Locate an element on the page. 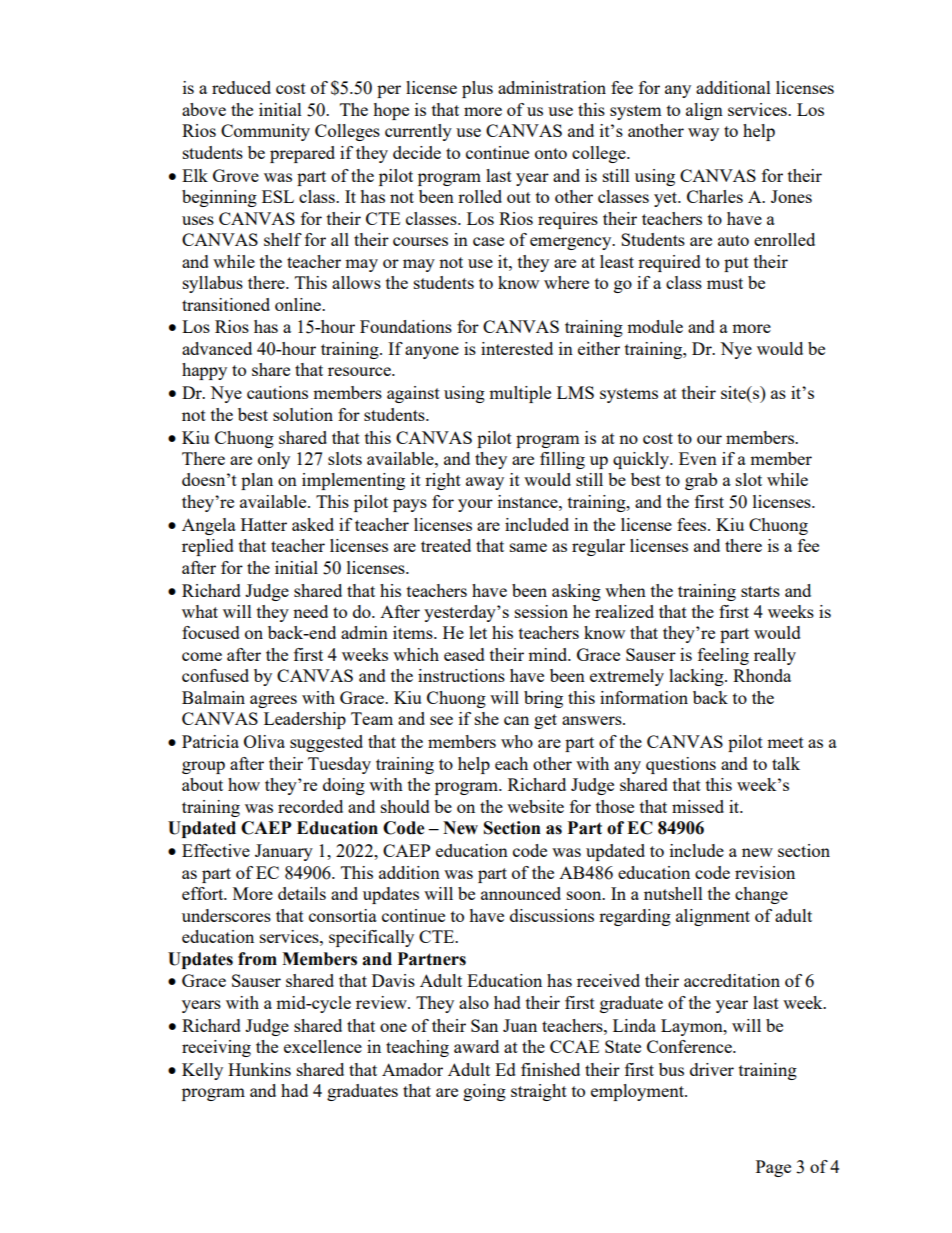 Image resolution: width=952 pixels, height=1233 pixels. Page is located at coordinates (773, 1168).
